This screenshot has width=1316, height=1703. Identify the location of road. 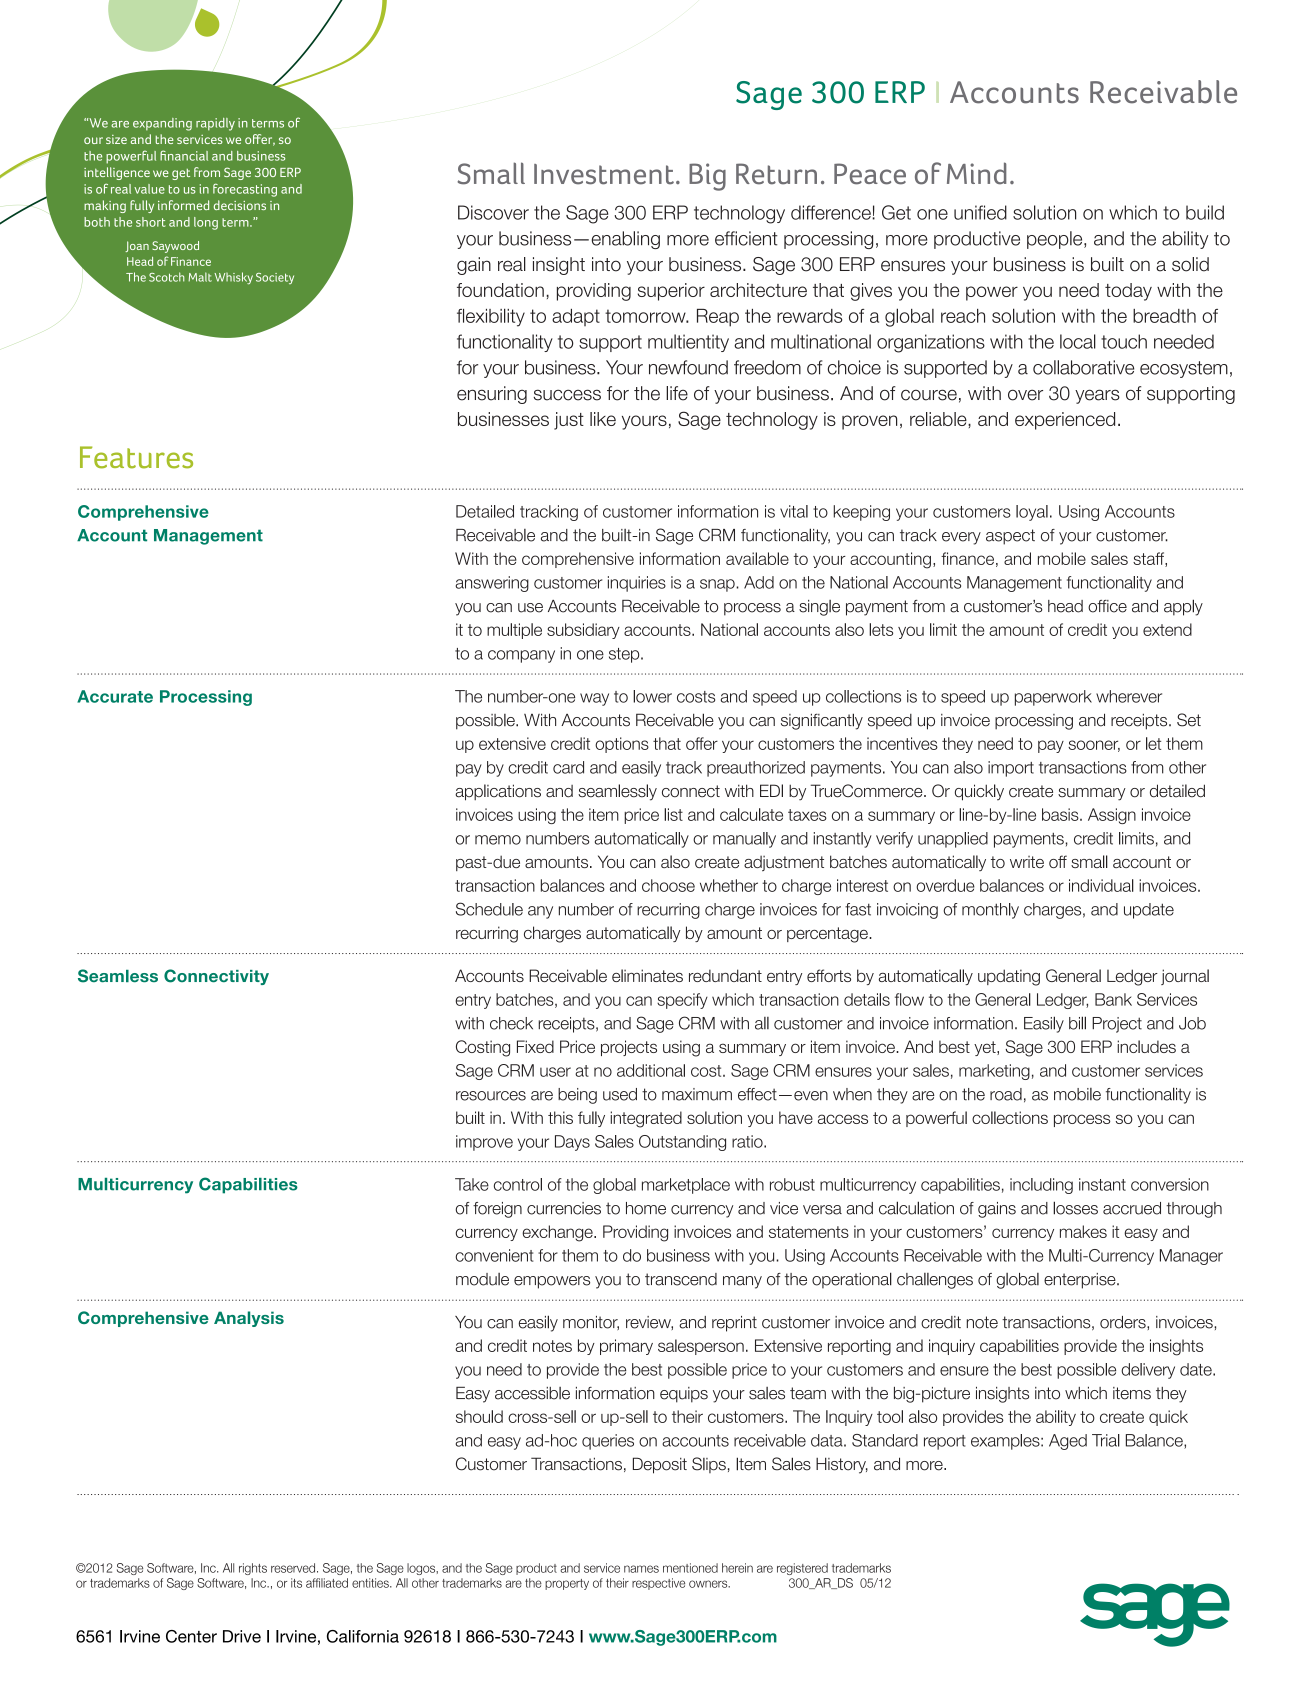
(1006, 1094).
